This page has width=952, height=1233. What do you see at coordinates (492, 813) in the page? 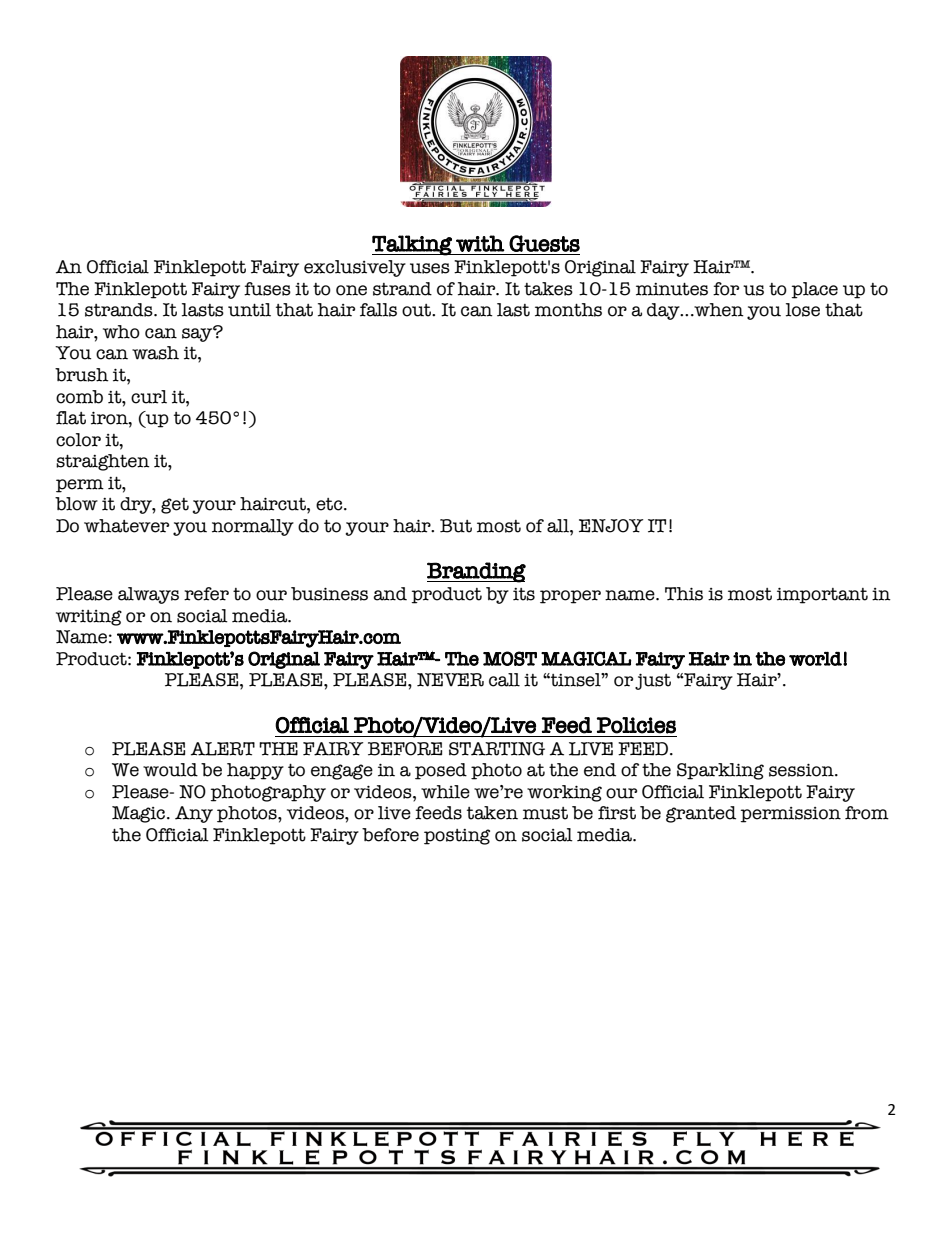
I see `taken` at bounding box center [492, 813].
